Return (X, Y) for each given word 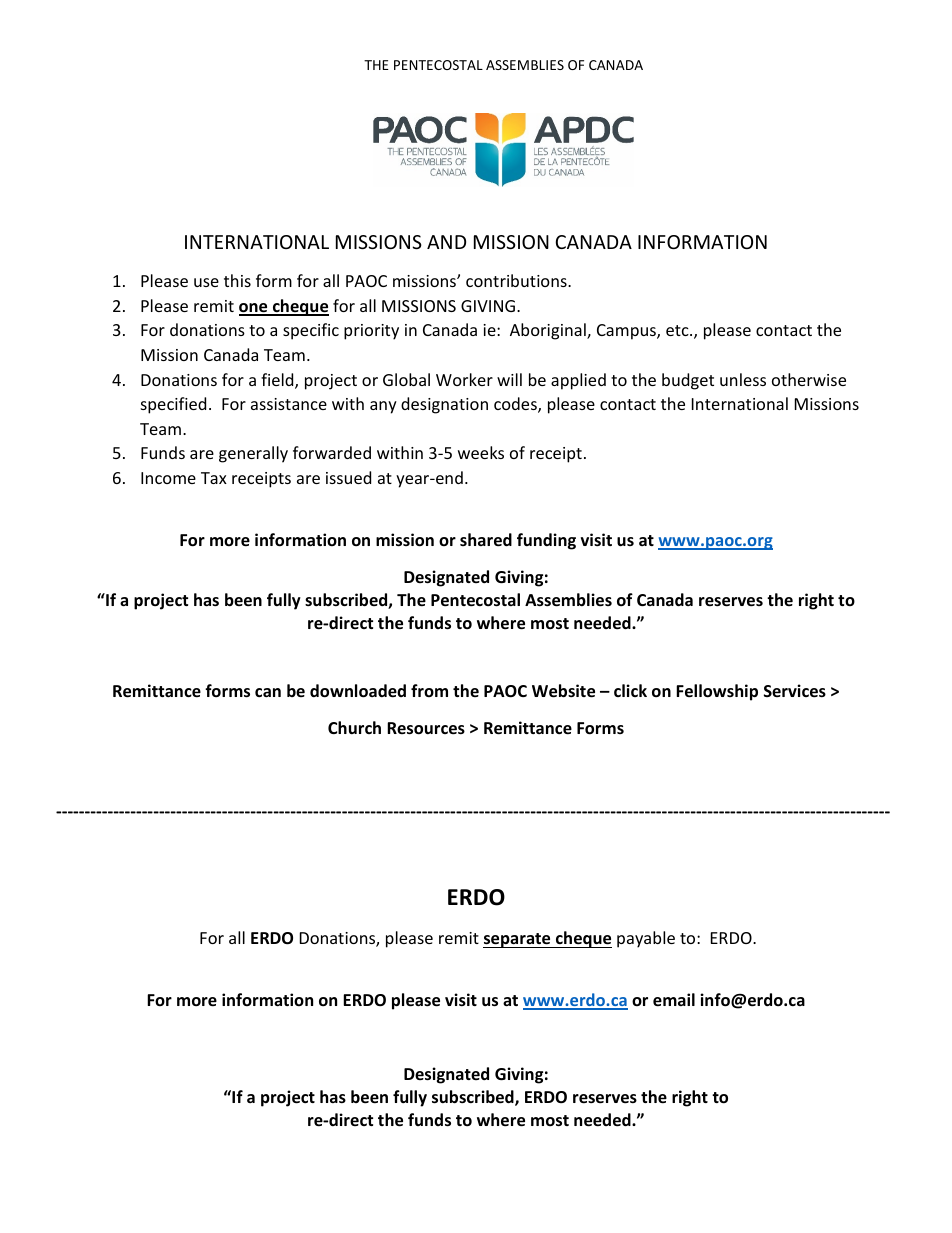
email (674, 1000)
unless (743, 379)
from (429, 690)
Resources (426, 728)
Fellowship (717, 692)
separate (518, 940)
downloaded (358, 691)
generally (253, 454)
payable (646, 939)
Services (795, 691)
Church (354, 727)
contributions (517, 280)
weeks (481, 452)
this (237, 280)
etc (678, 330)
